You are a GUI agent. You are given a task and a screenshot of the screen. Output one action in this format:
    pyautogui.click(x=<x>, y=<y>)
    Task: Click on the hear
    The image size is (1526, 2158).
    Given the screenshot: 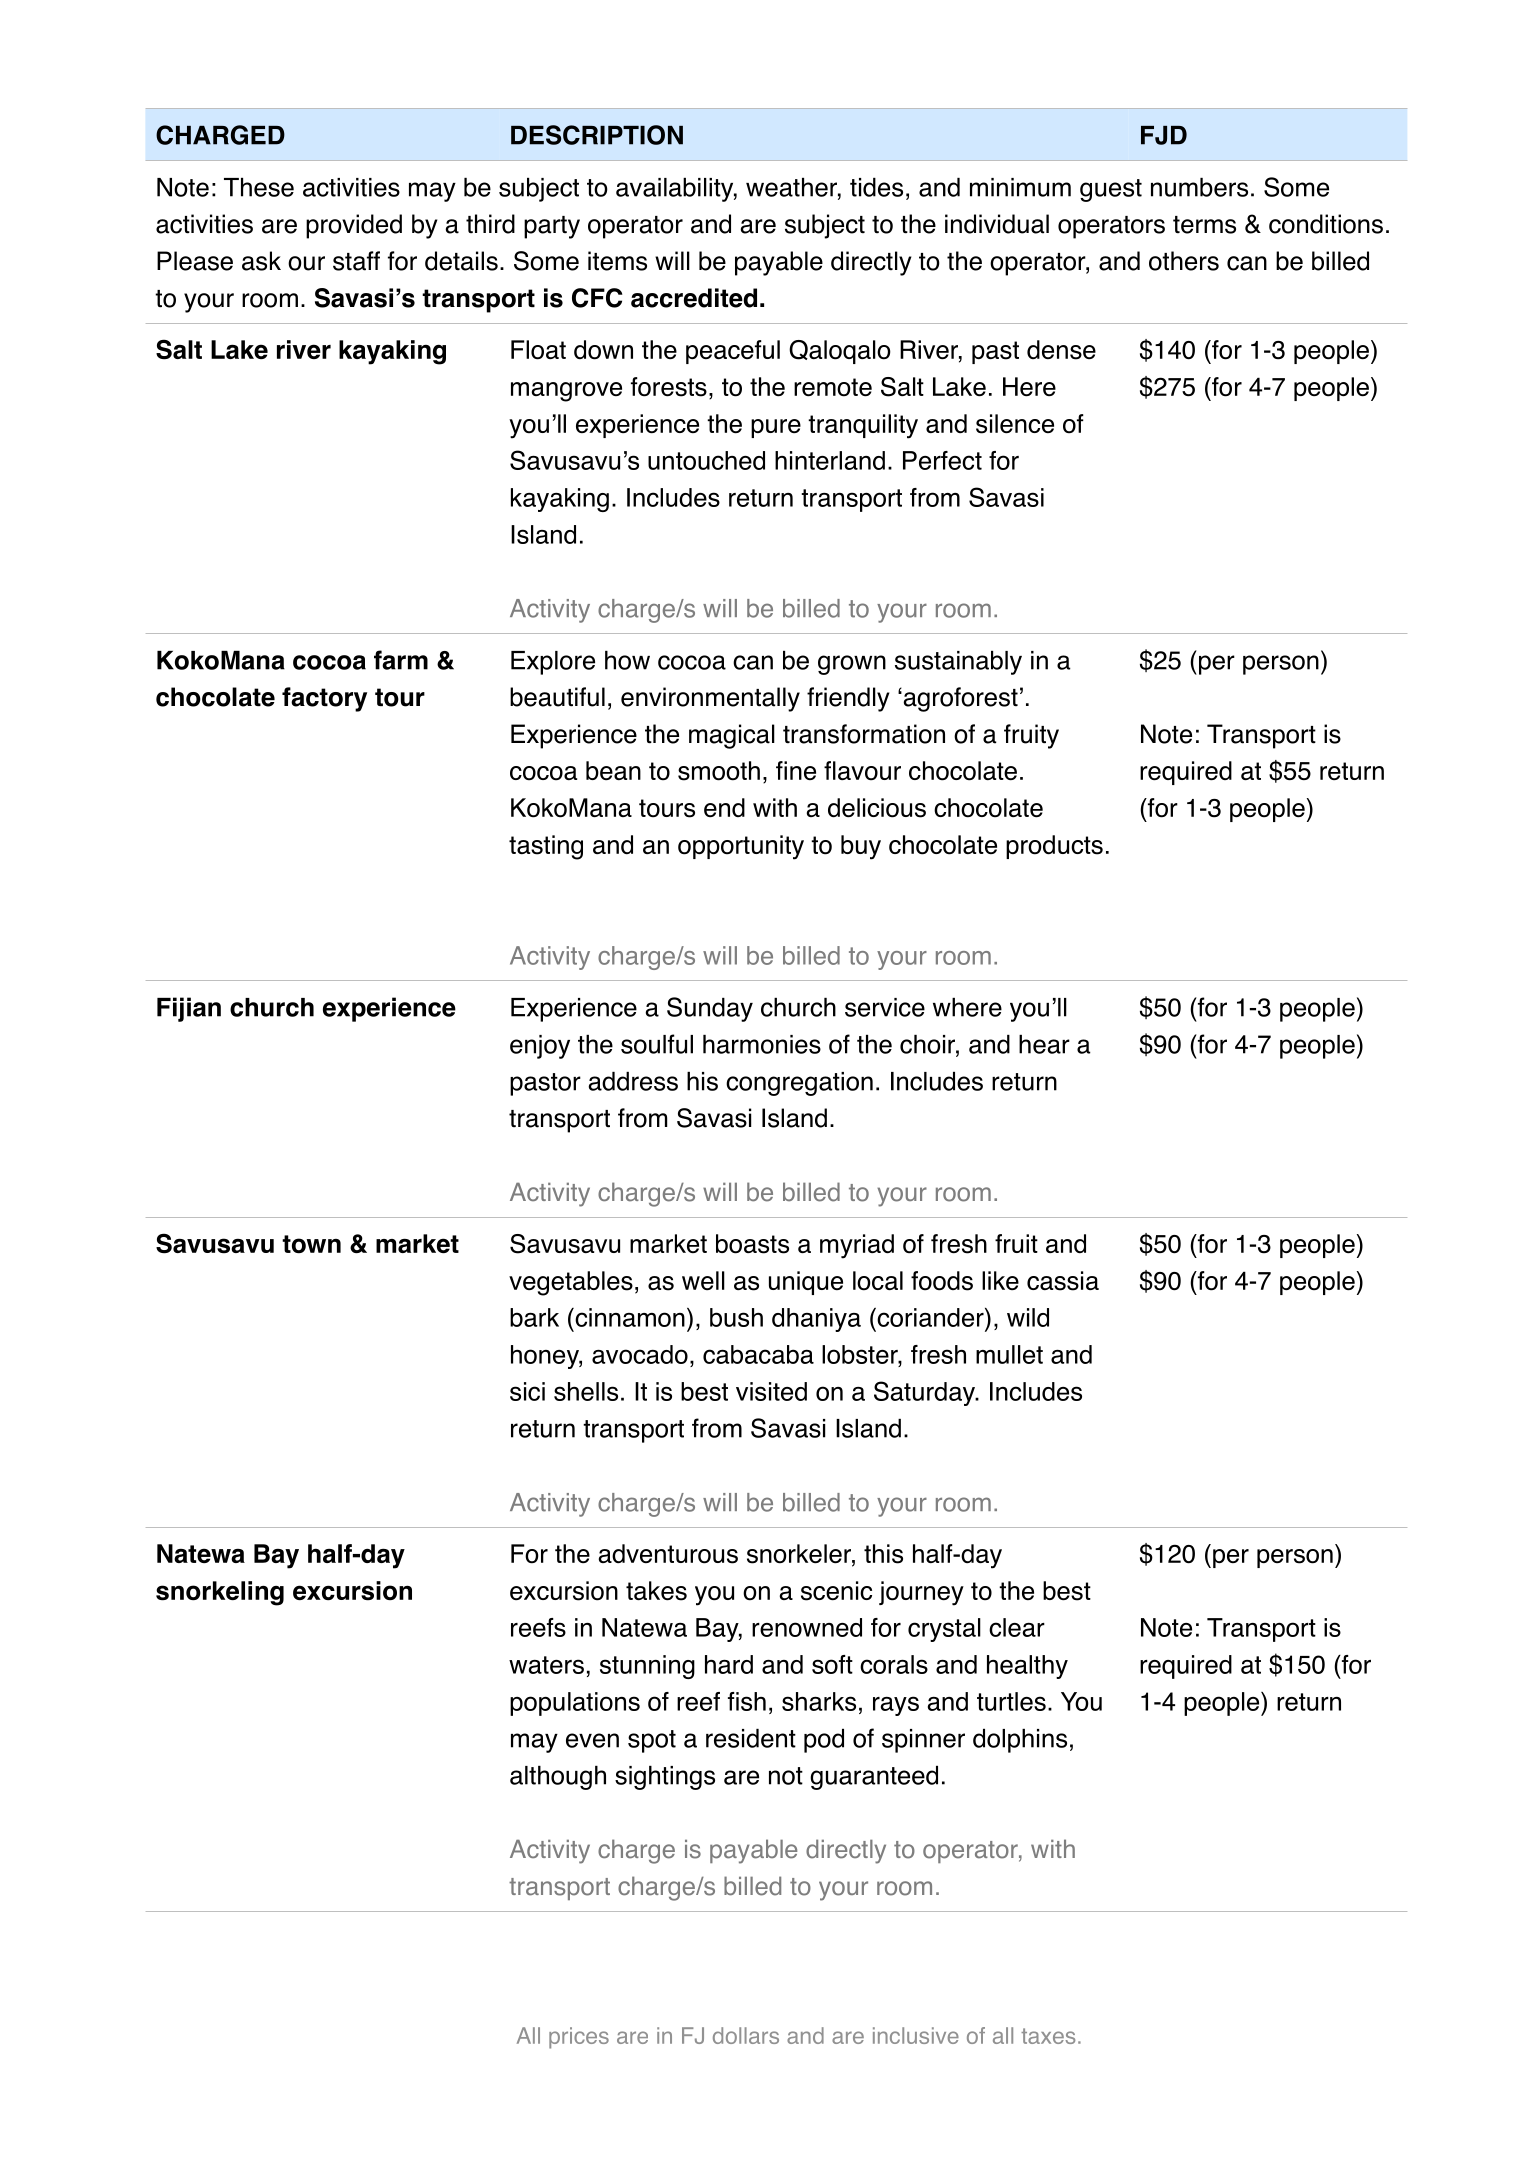 What is the action you would take?
    pyautogui.click(x=1044, y=1044)
